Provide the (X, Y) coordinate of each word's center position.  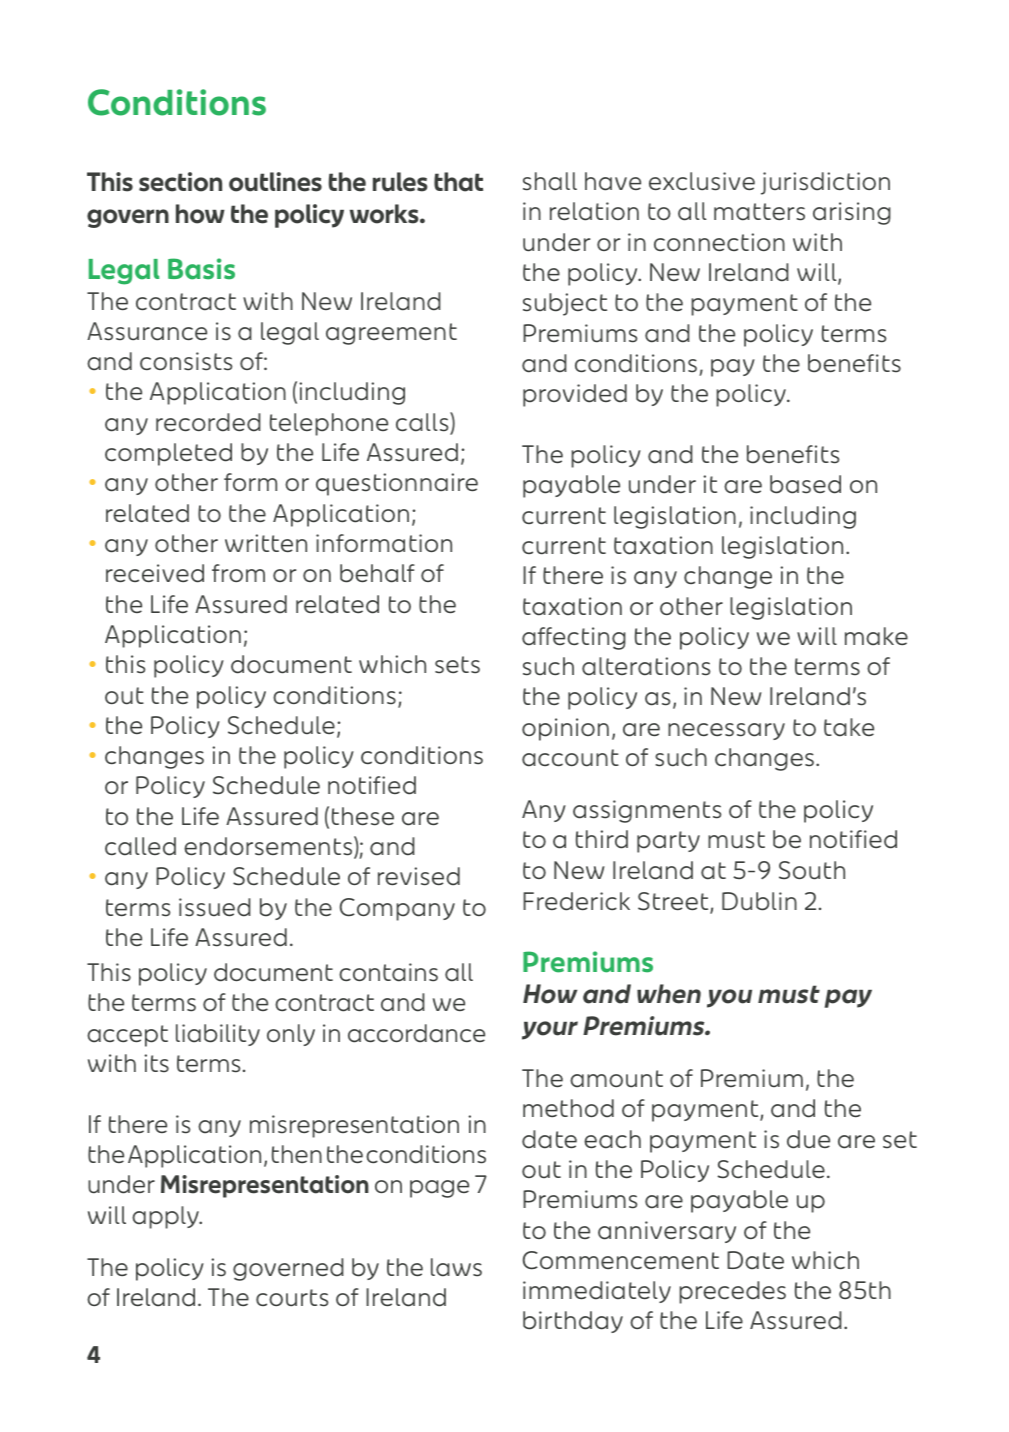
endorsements (269, 847)
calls (423, 423)
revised (419, 876)
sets (457, 665)
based (805, 484)
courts (292, 1298)
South (812, 870)
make (876, 636)
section (180, 182)
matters (759, 212)
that (458, 182)
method (568, 1108)
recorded (208, 422)
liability (218, 1035)
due (808, 1139)
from (238, 573)
